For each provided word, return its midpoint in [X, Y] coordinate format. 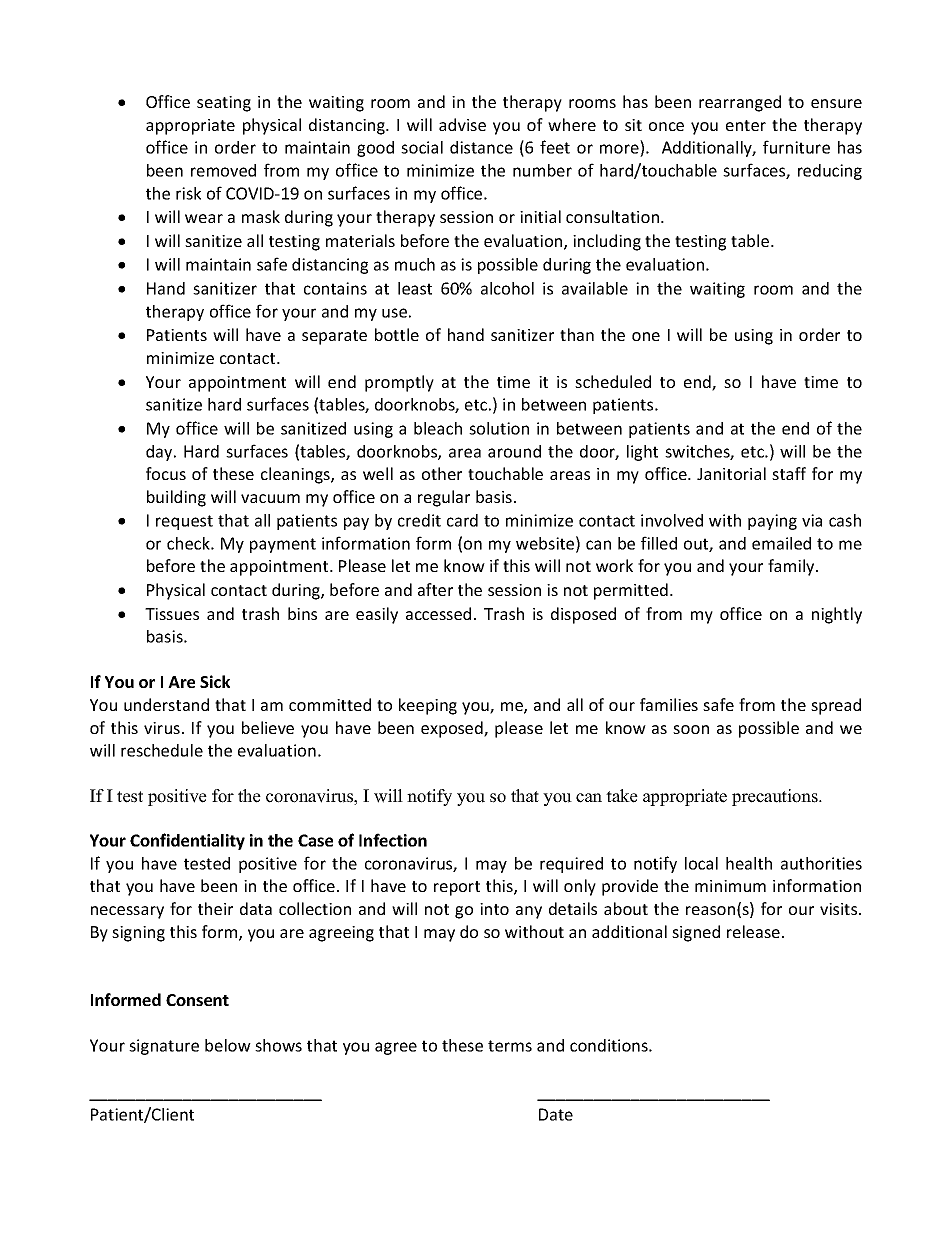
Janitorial [731, 473]
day [160, 453]
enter [746, 125]
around [514, 451]
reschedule [162, 750]
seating [224, 104]
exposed [453, 729]
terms [510, 1046]
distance [481, 147]
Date [556, 1114]
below [228, 1045]
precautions [776, 797]
